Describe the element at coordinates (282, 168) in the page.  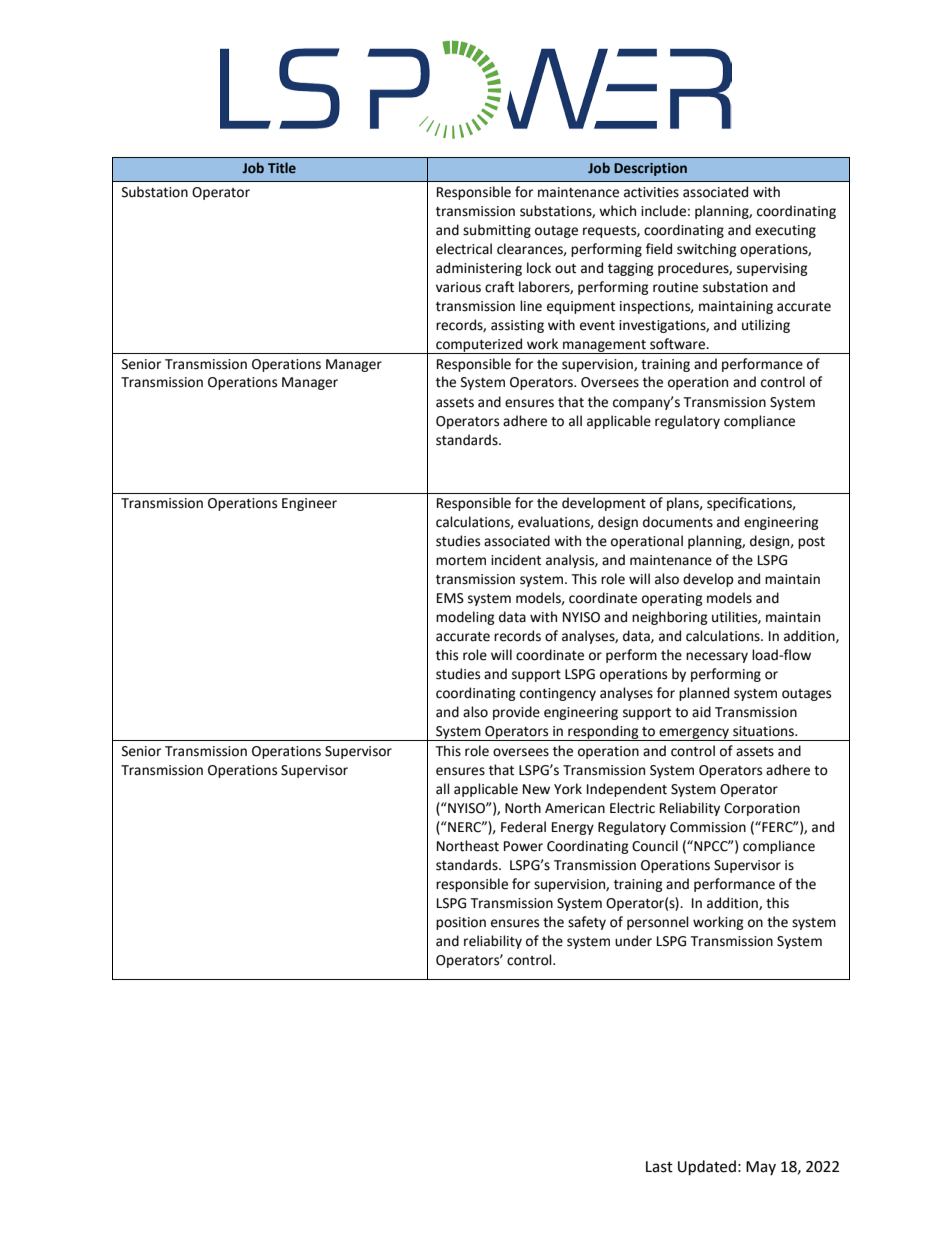
I see `Title` at that location.
